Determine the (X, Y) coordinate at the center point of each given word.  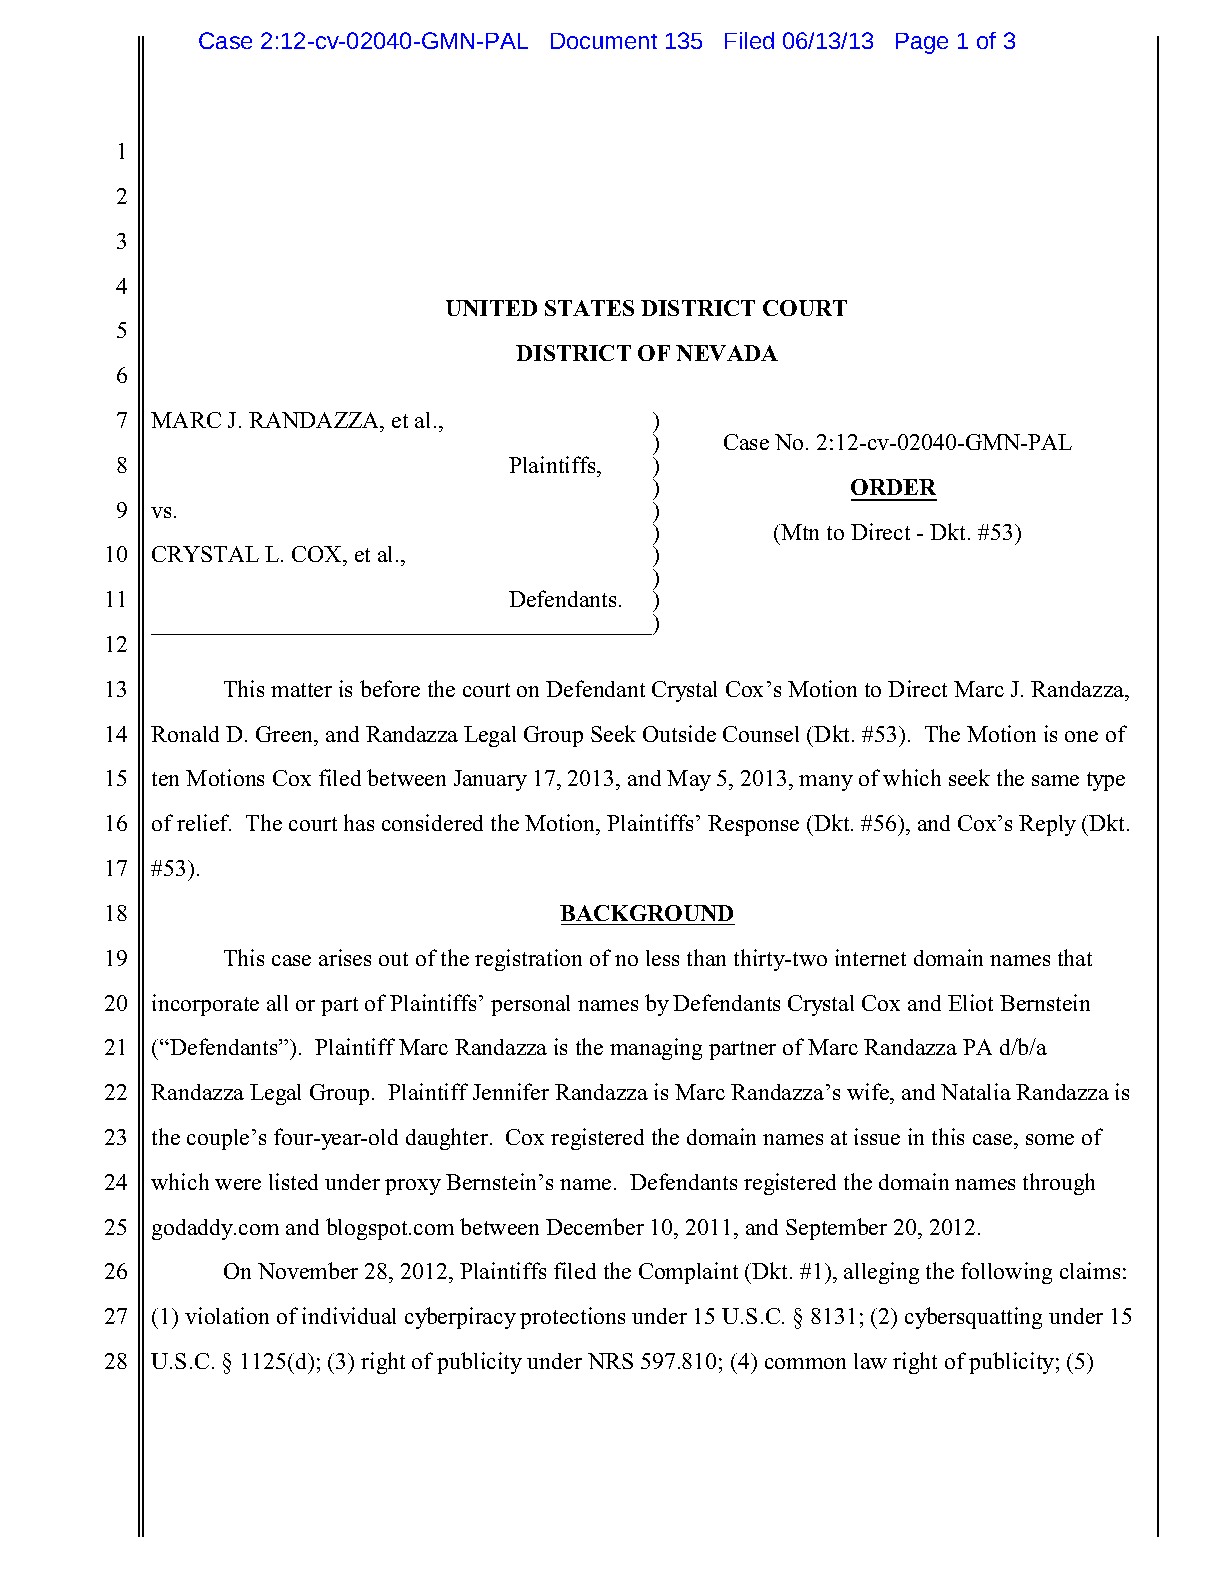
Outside (679, 733)
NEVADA (727, 353)
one (1081, 736)
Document (604, 41)
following (1006, 1273)
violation (227, 1315)
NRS (610, 1361)
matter (301, 690)
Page (922, 43)
